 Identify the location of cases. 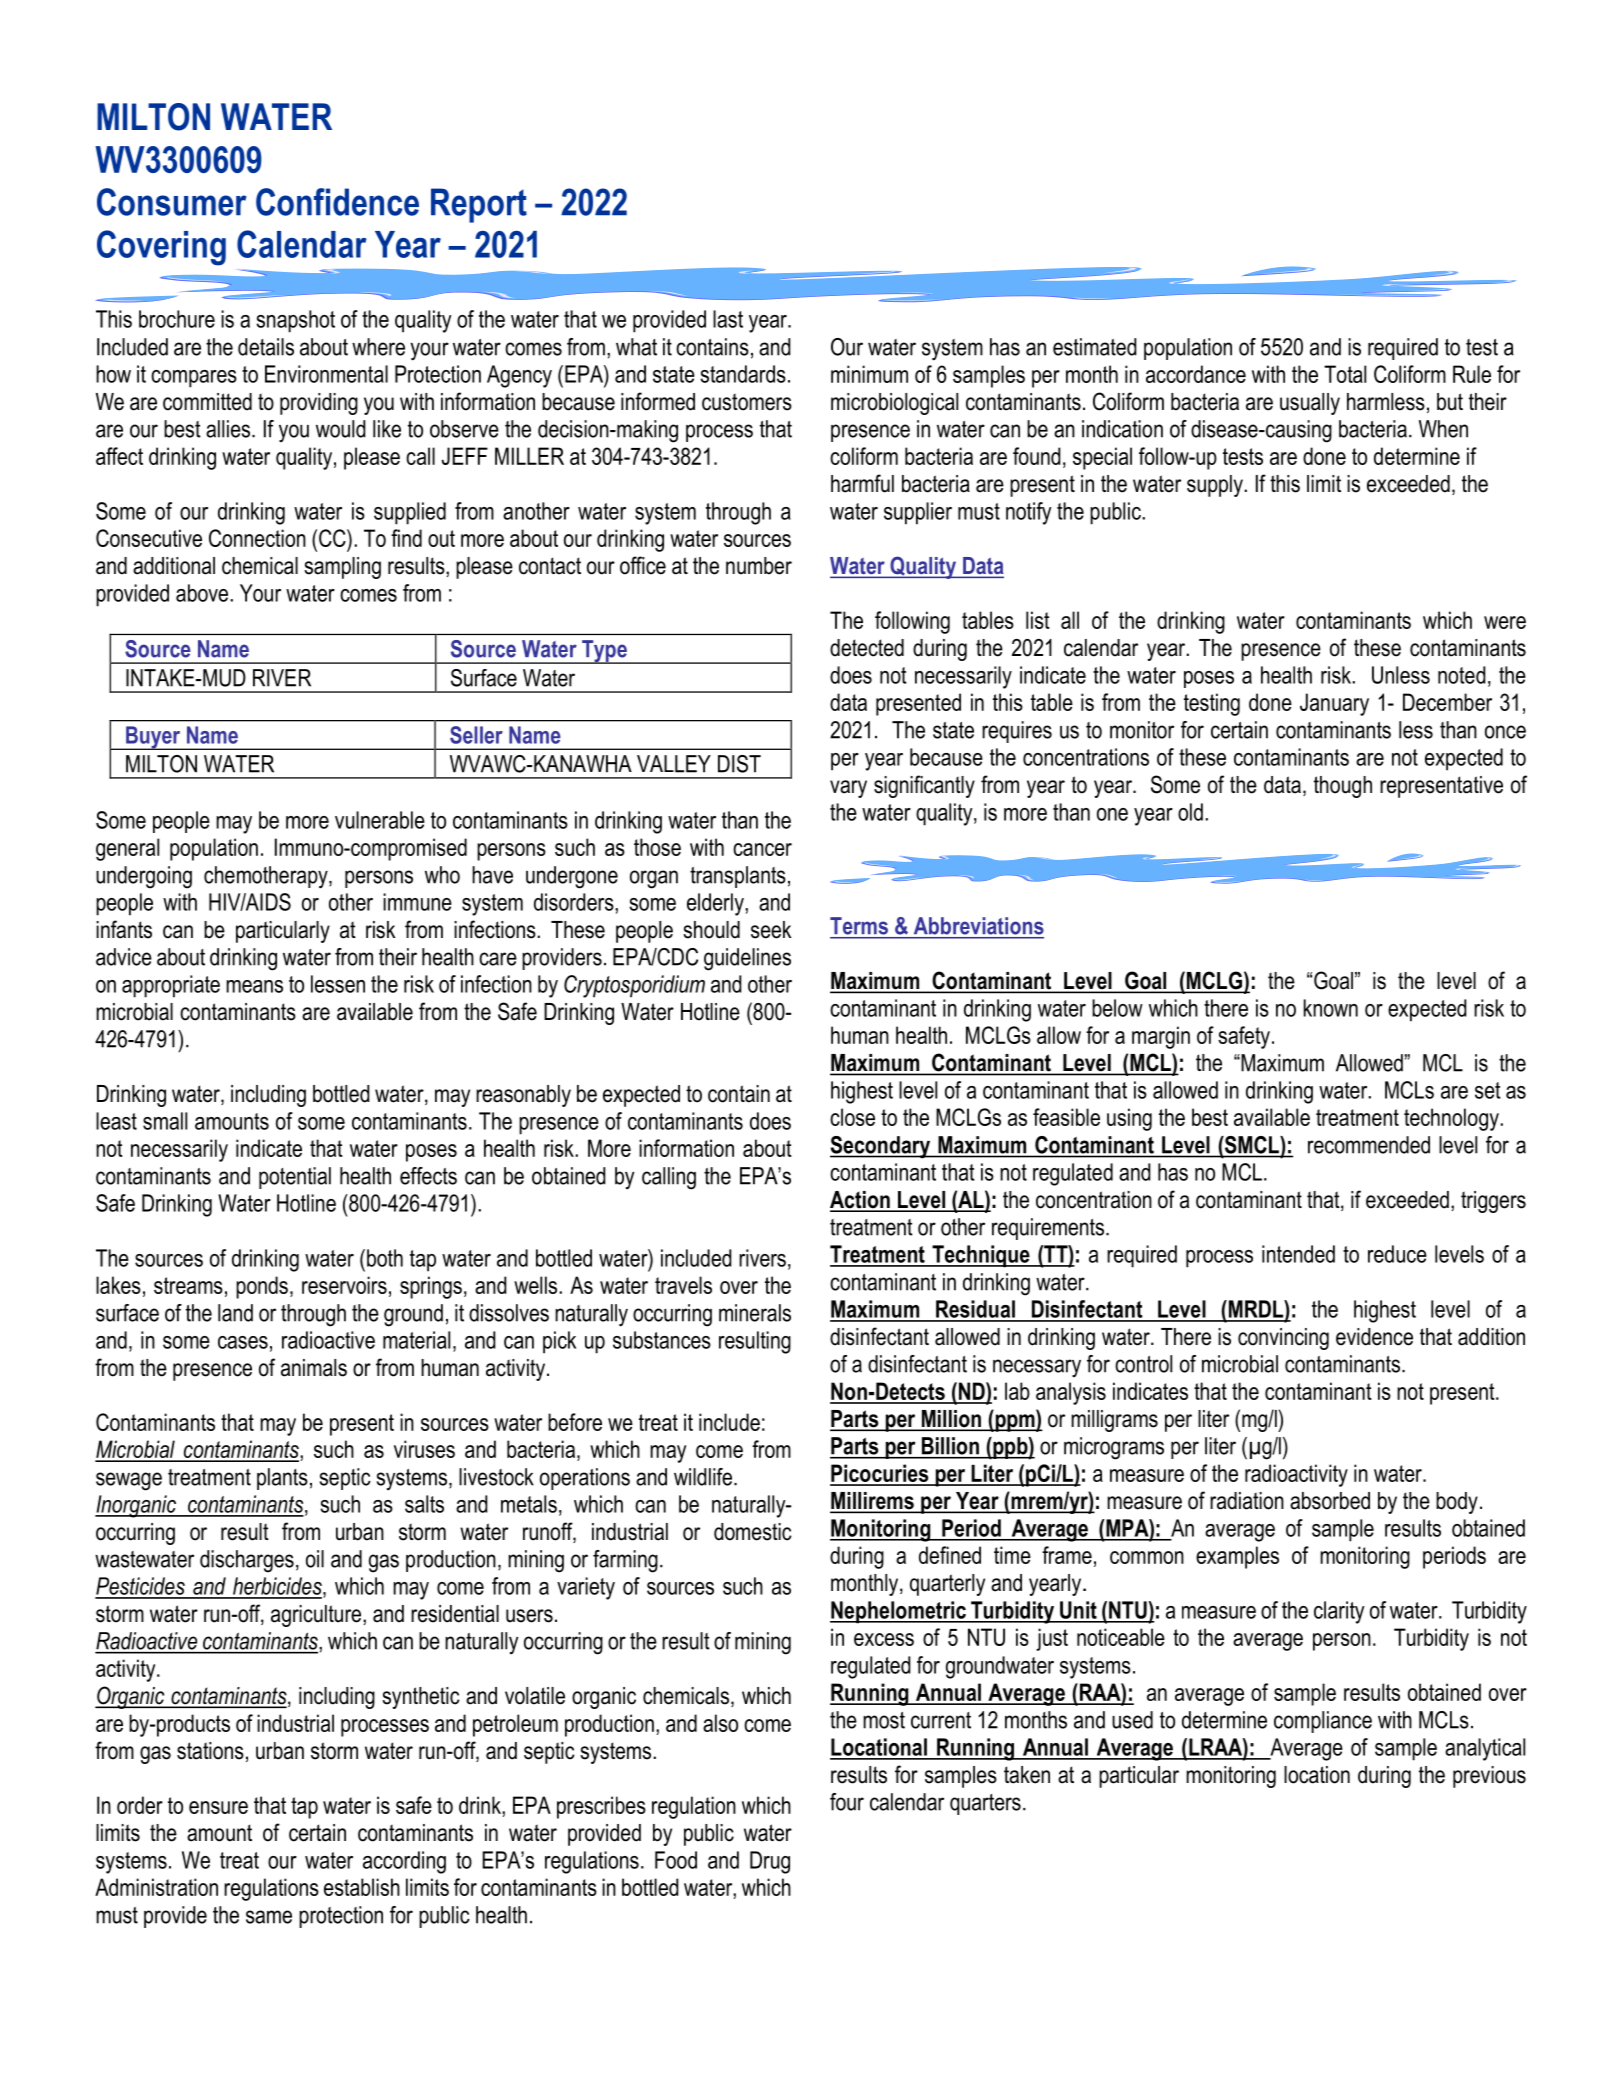
(243, 1342).
